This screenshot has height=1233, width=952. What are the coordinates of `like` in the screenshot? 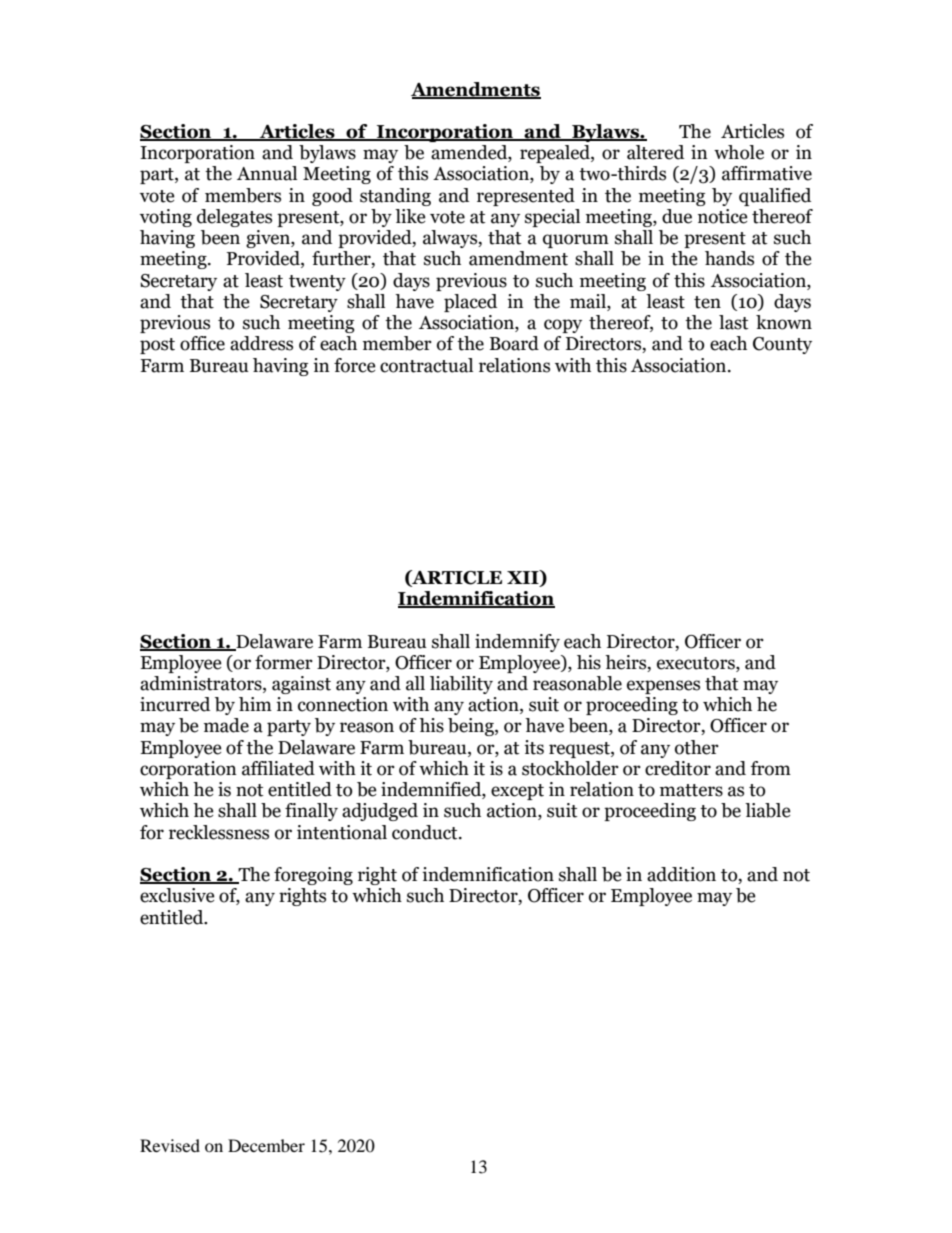 It's located at (410, 216).
